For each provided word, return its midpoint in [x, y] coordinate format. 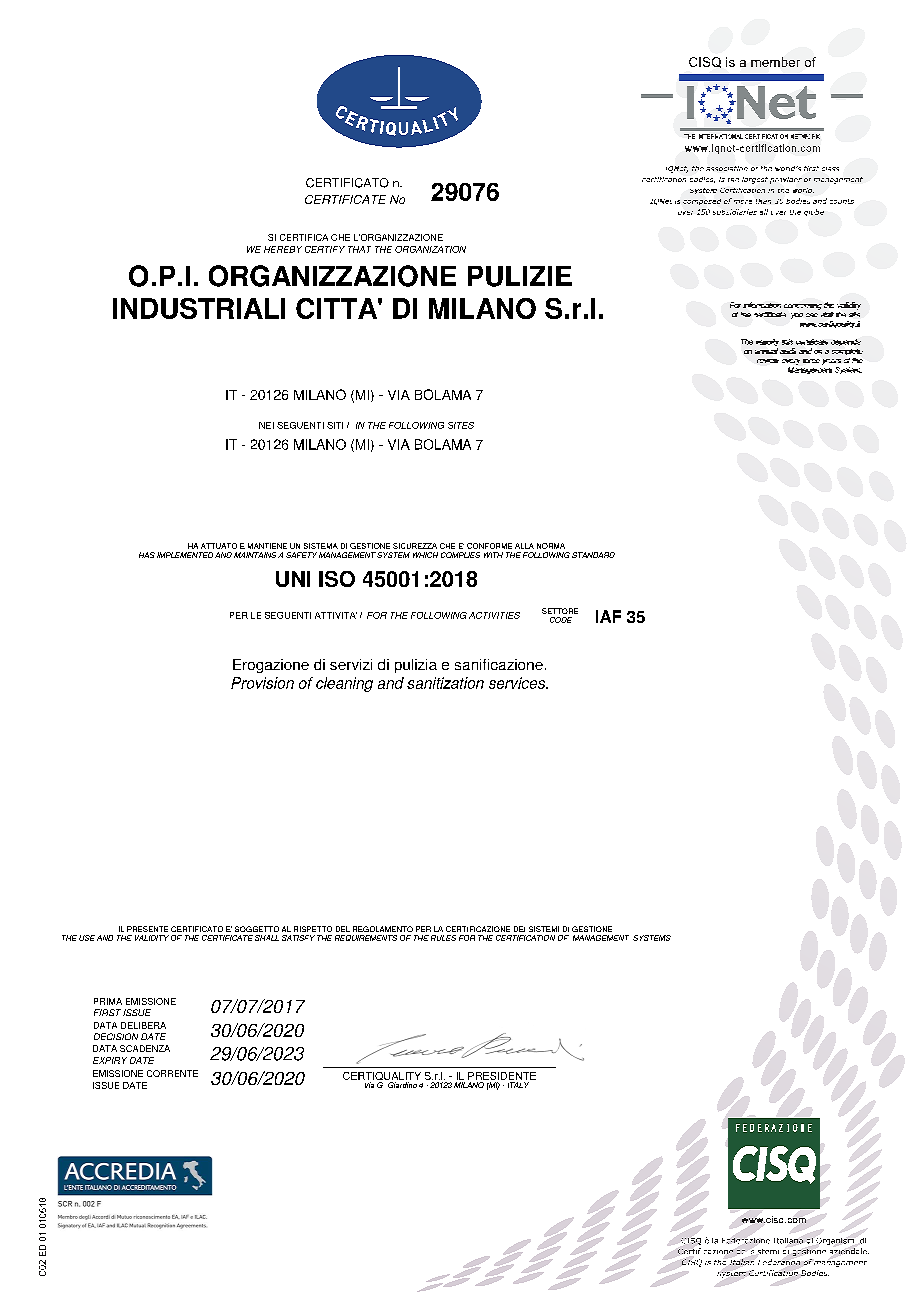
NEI [266, 425]
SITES [461, 425]
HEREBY [283, 249]
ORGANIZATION [430, 249]
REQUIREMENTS [366, 938]
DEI [519, 929]
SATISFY [298, 938]
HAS [147, 555]
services [518, 683]
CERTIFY [325, 249]
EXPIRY [110, 1060]
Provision [262, 683]
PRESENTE [147, 929]
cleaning [344, 684]
